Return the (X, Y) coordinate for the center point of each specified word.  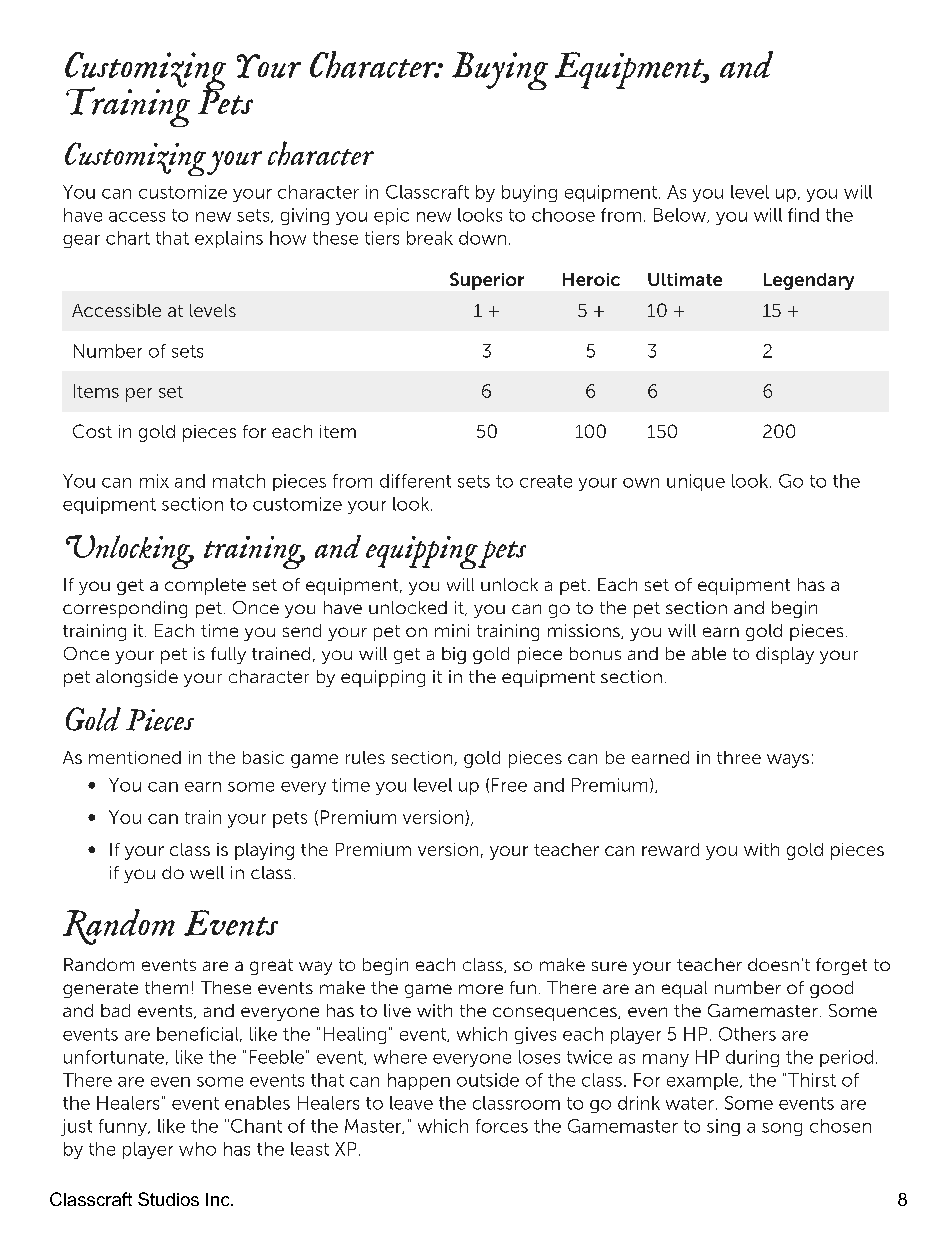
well (207, 872)
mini (452, 630)
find (803, 215)
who (197, 1149)
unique (696, 482)
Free (509, 785)
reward (670, 849)
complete (205, 586)
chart (128, 238)
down (482, 238)
